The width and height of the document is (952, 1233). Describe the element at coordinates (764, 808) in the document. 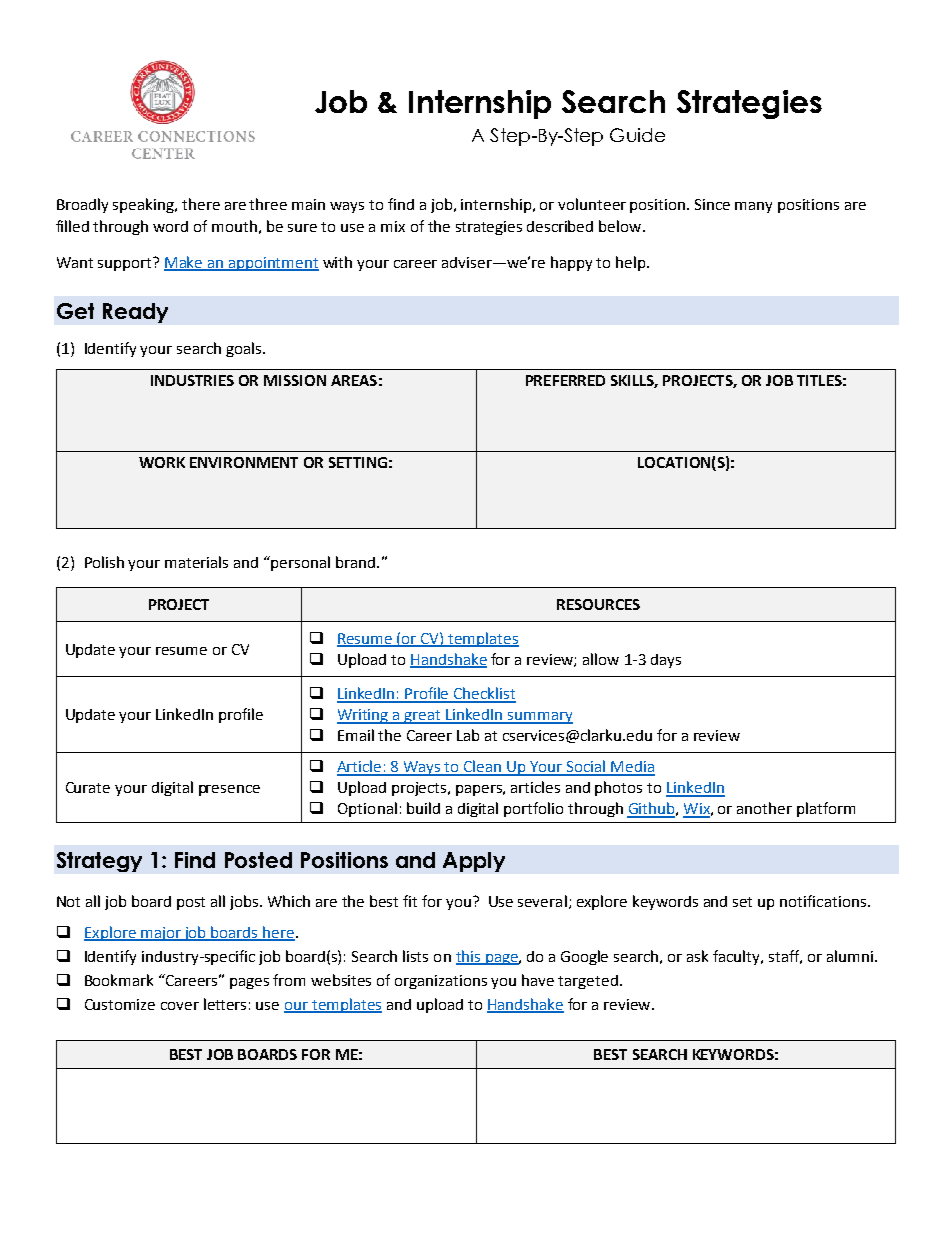

I see `another` at that location.
